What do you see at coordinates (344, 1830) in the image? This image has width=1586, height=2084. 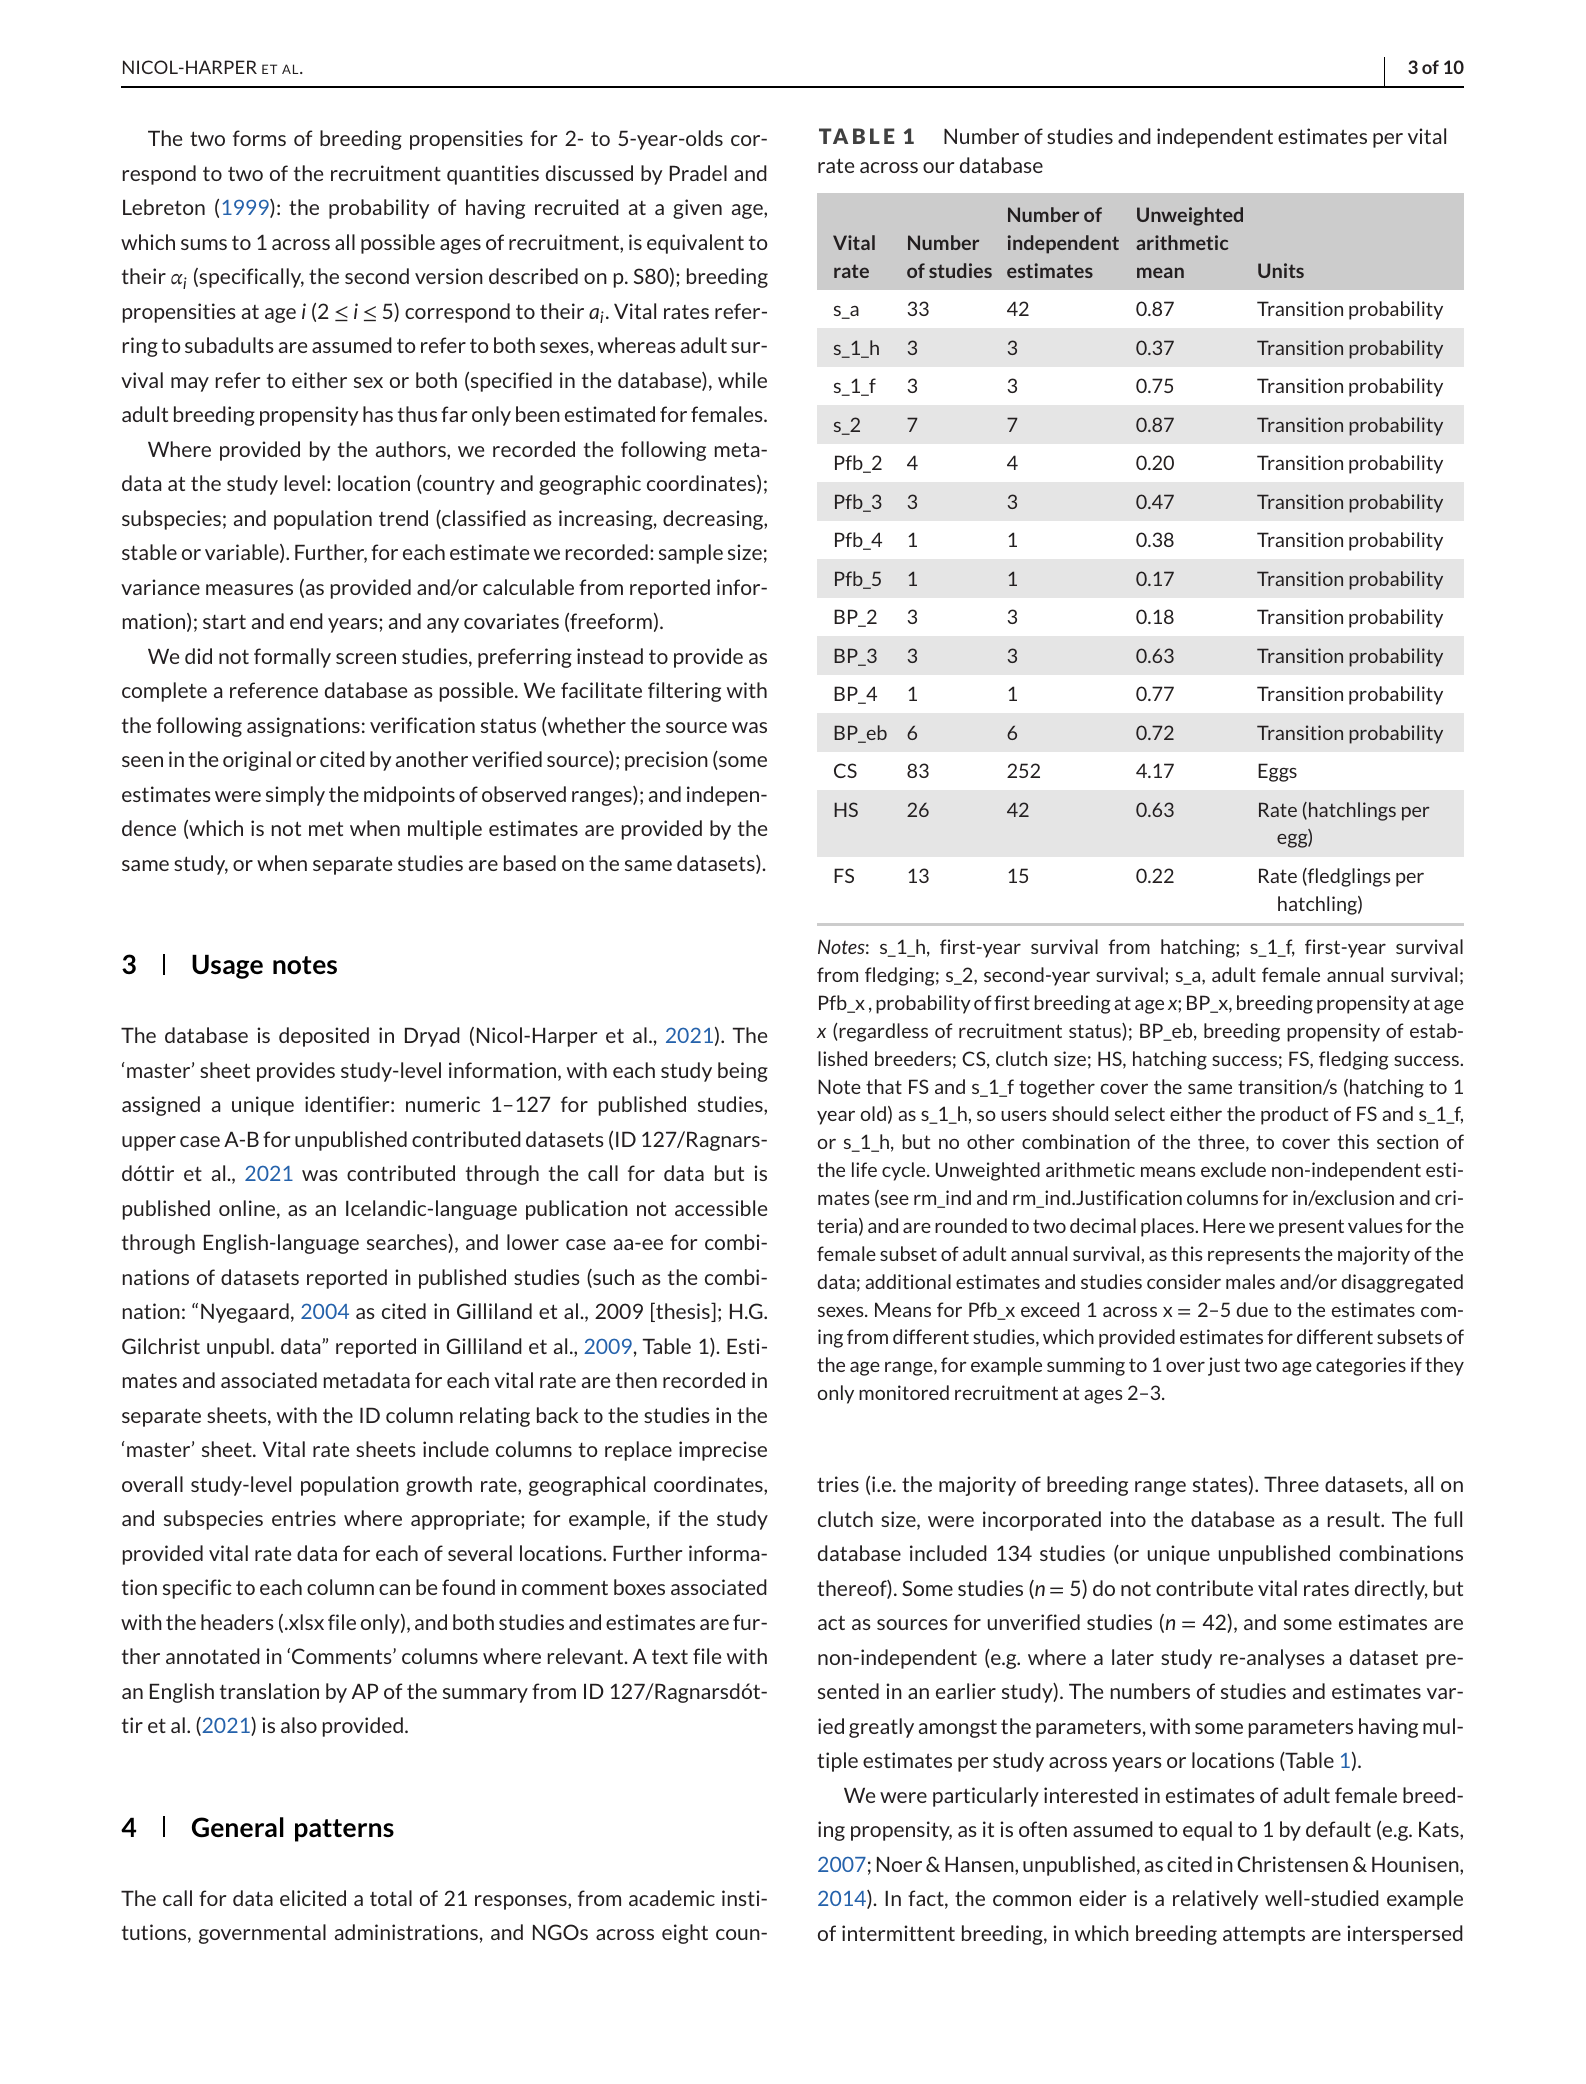 I see `patterns` at bounding box center [344, 1830].
